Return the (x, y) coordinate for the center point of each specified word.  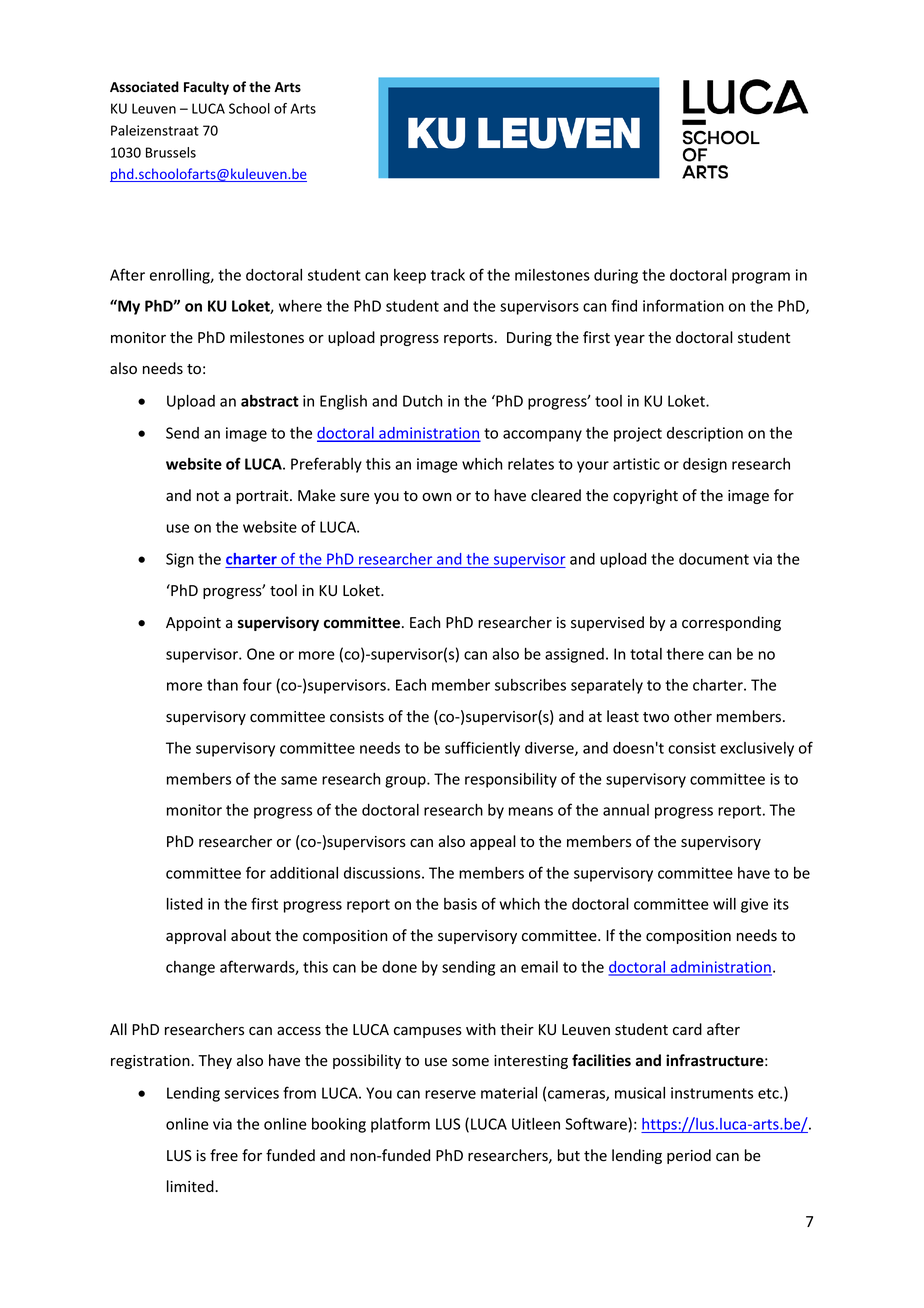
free (224, 1155)
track (448, 275)
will (724, 904)
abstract (270, 401)
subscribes (530, 685)
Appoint (193, 624)
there (685, 654)
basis (460, 904)
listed (185, 904)
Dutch (422, 401)
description (705, 434)
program (761, 278)
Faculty (206, 88)
